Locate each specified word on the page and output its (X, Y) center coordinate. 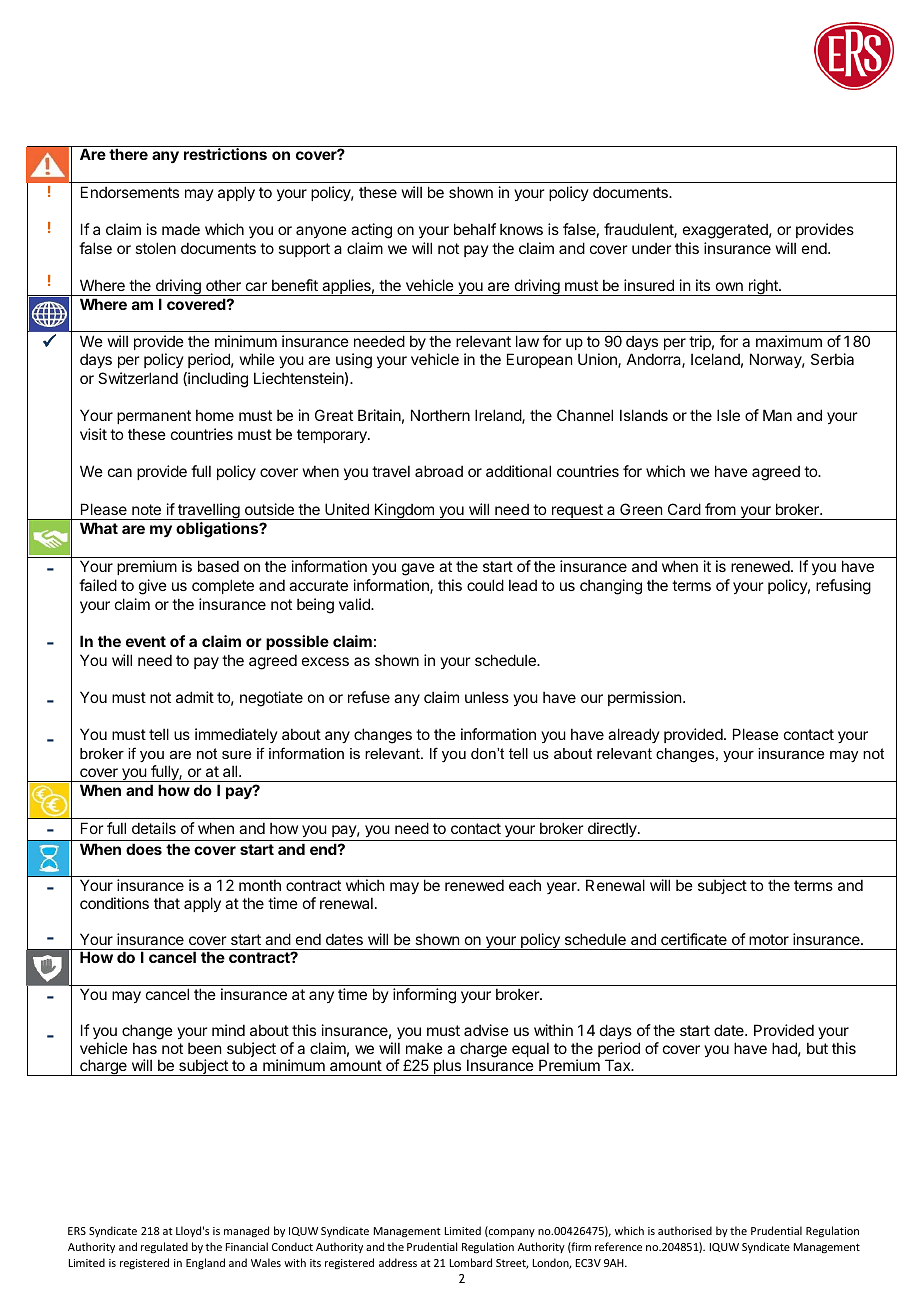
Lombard (471, 1262)
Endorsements (130, 192)
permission (644, 698)
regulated (164, 1248)
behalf (475, 229)
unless (487, 697)
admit (195, 697)
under (651, 248)
